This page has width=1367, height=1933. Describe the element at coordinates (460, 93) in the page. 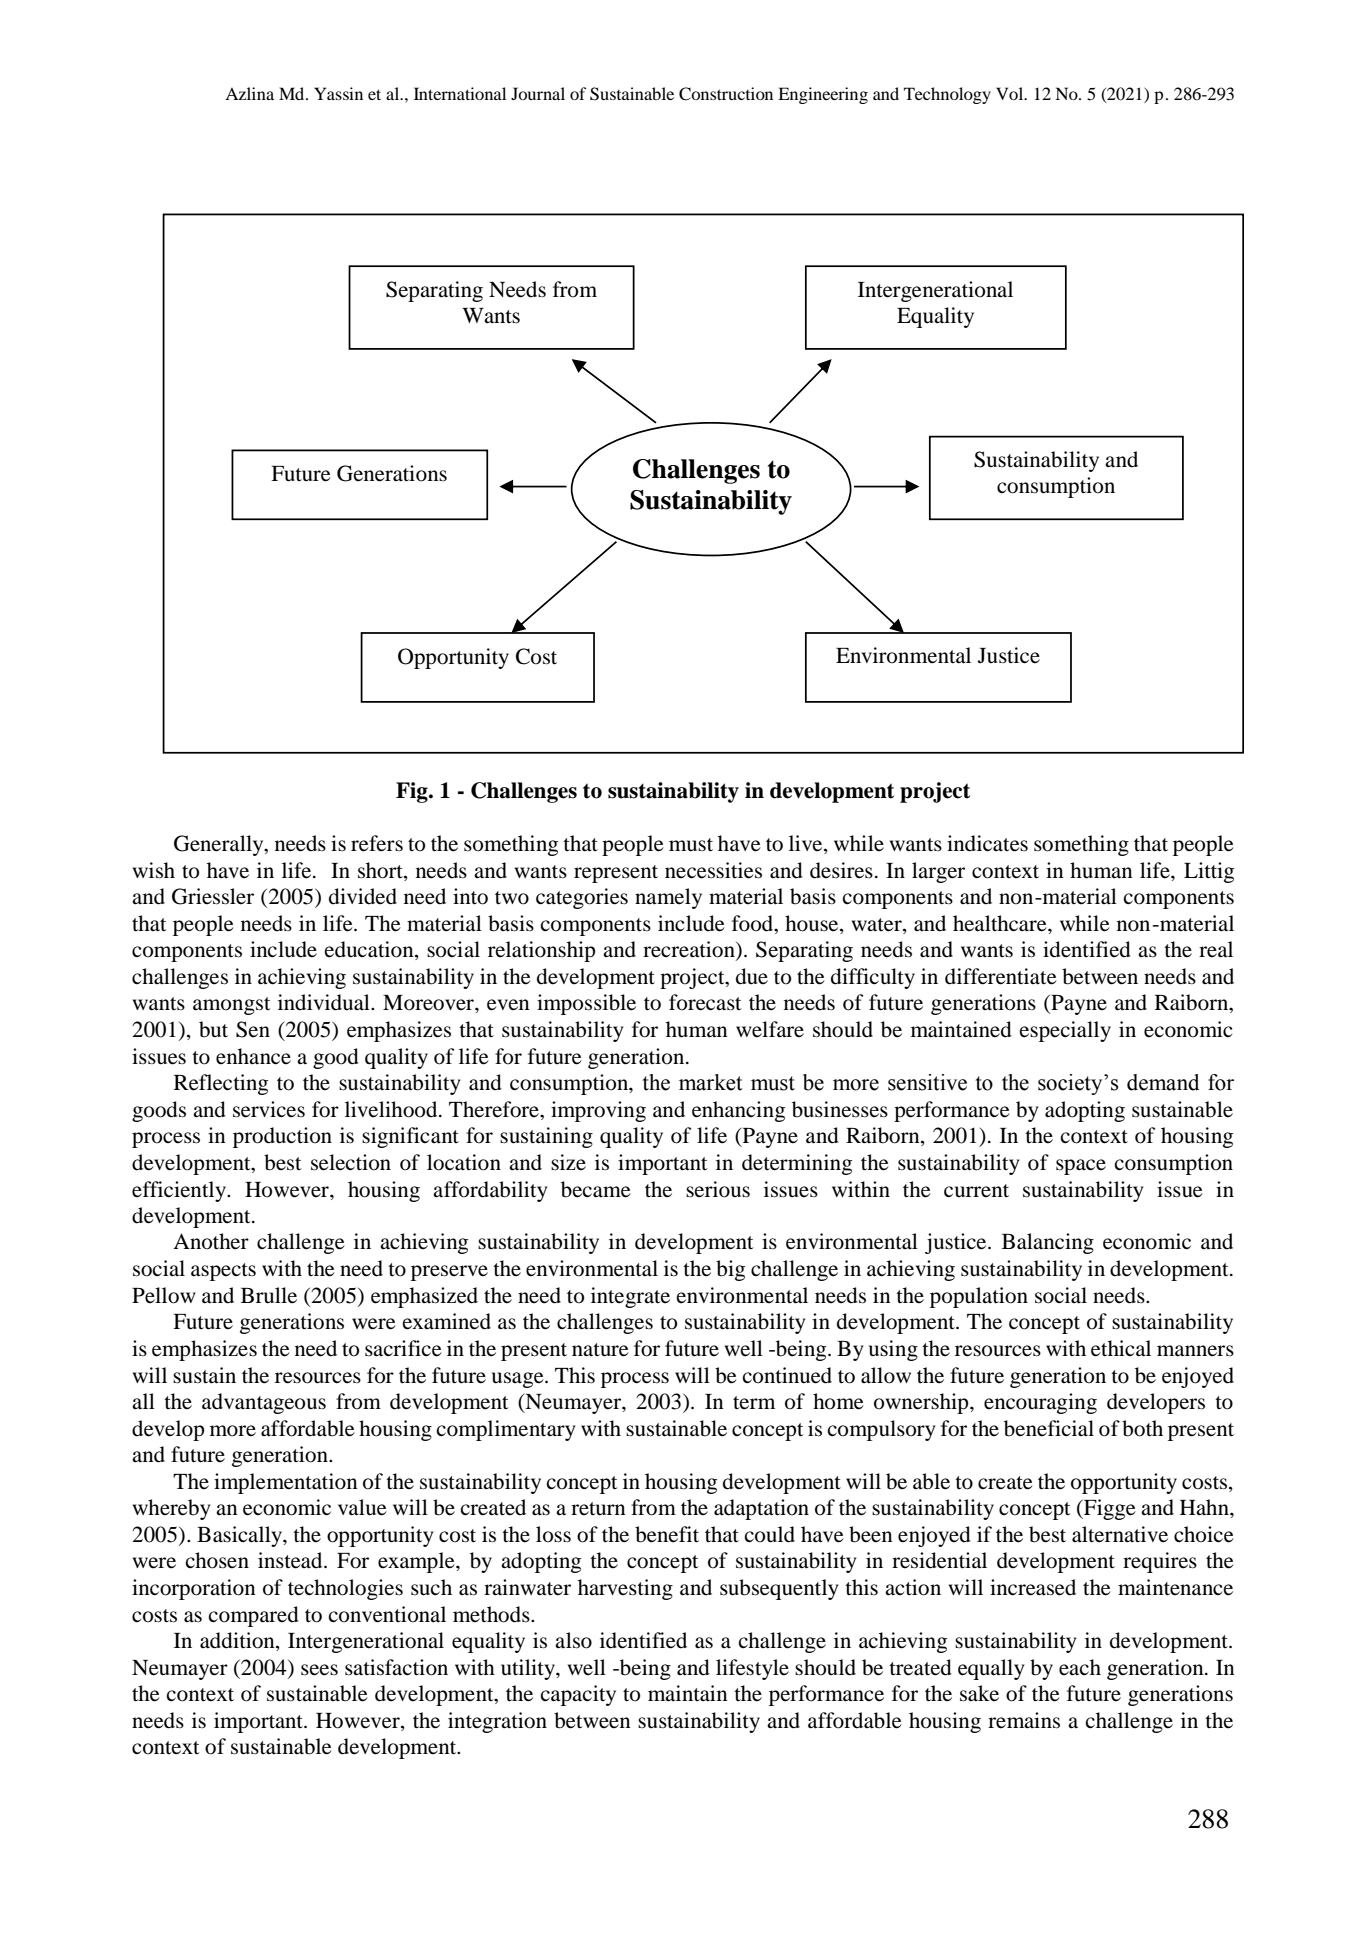

I see `International` at that location.
